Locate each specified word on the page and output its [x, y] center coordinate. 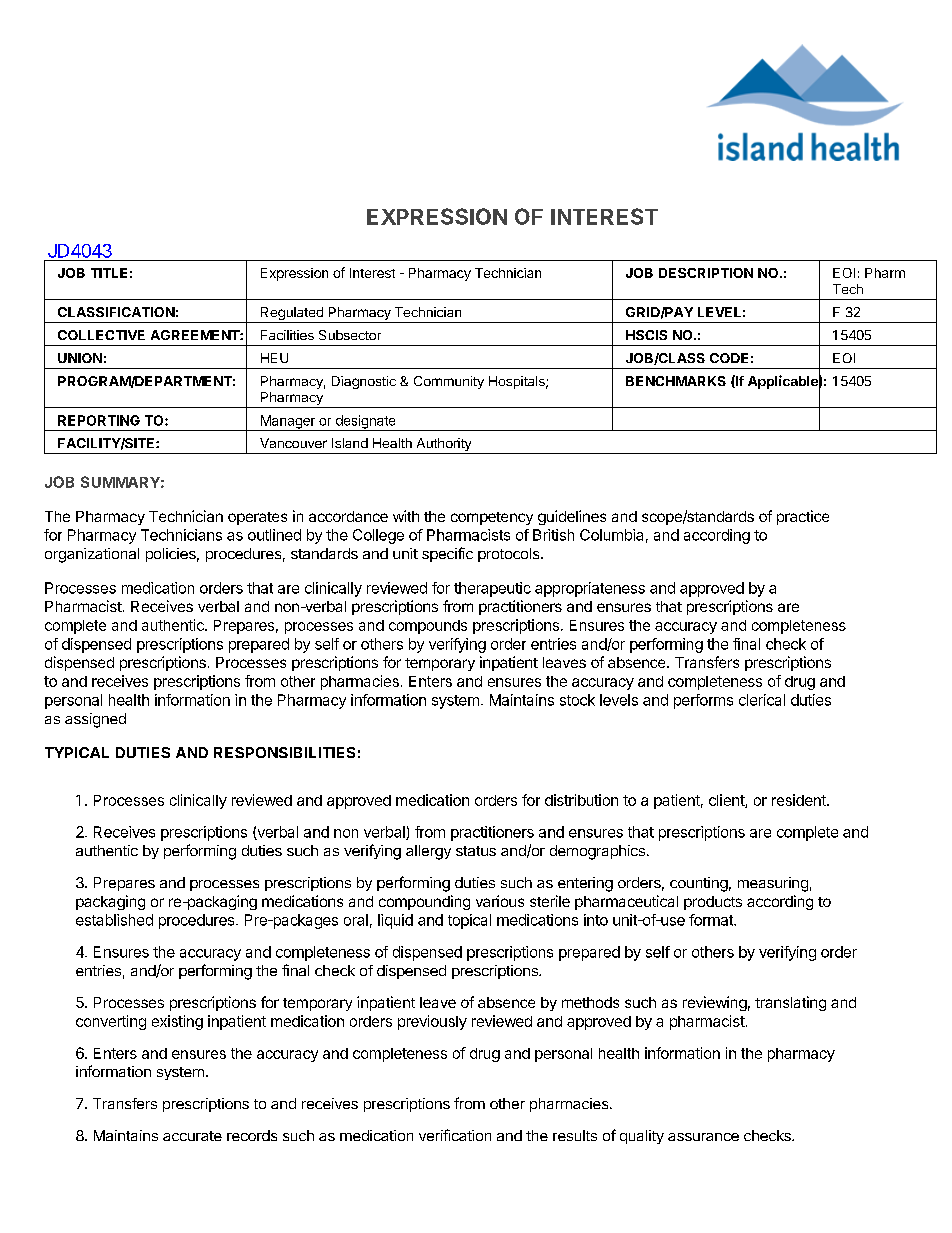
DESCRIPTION [706, 273]
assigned [95, 720]
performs [703, 701]
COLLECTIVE [101, 335]
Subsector [350, 335]
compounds [428, 627]
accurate [192, 1136]
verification [455, 1135]
